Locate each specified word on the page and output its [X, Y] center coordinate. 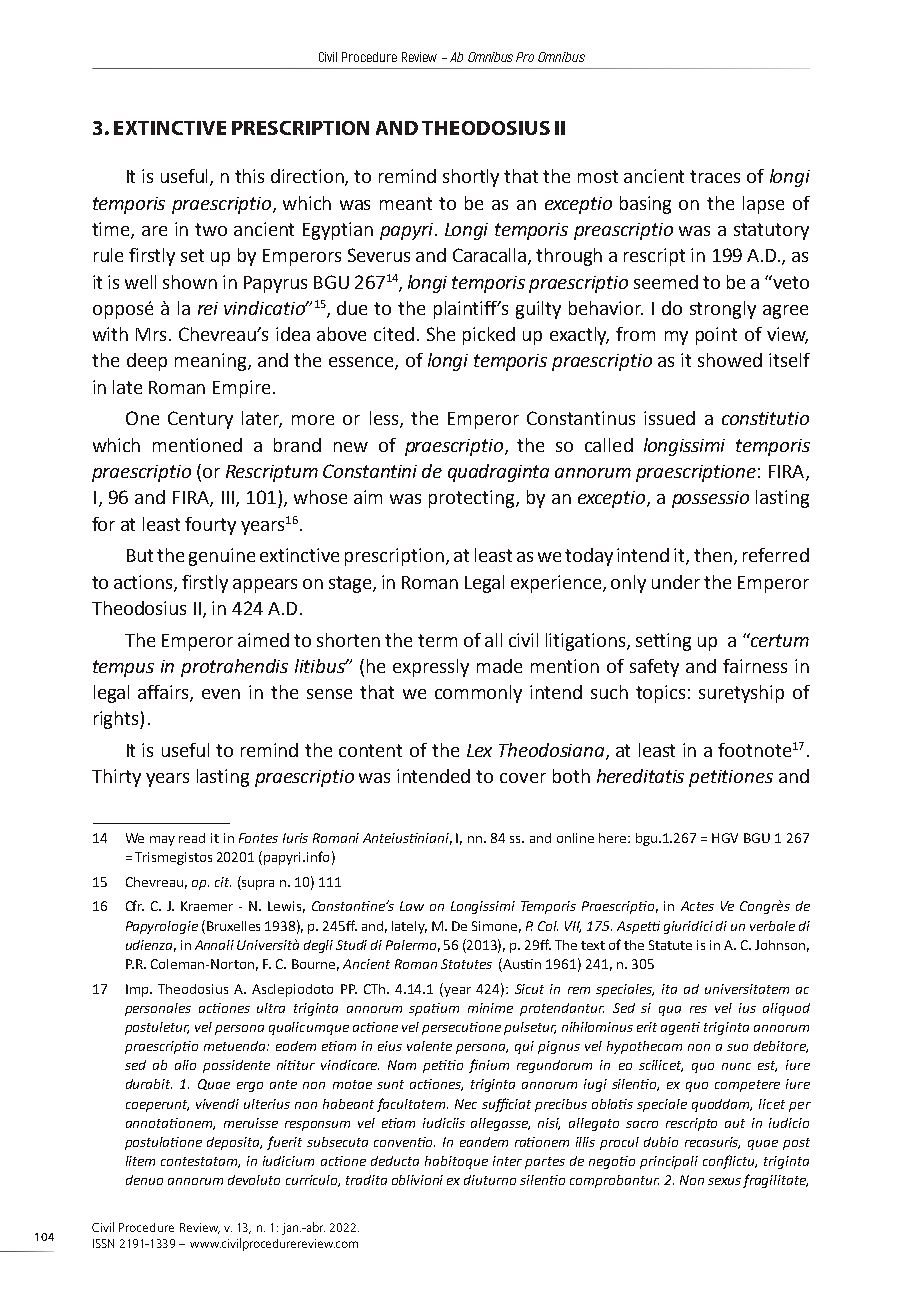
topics [660, 694]
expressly [431, 668]
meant [406, 203]
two [211, 229]
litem [140, 1161]
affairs [164, 693]
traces [715, 176]
